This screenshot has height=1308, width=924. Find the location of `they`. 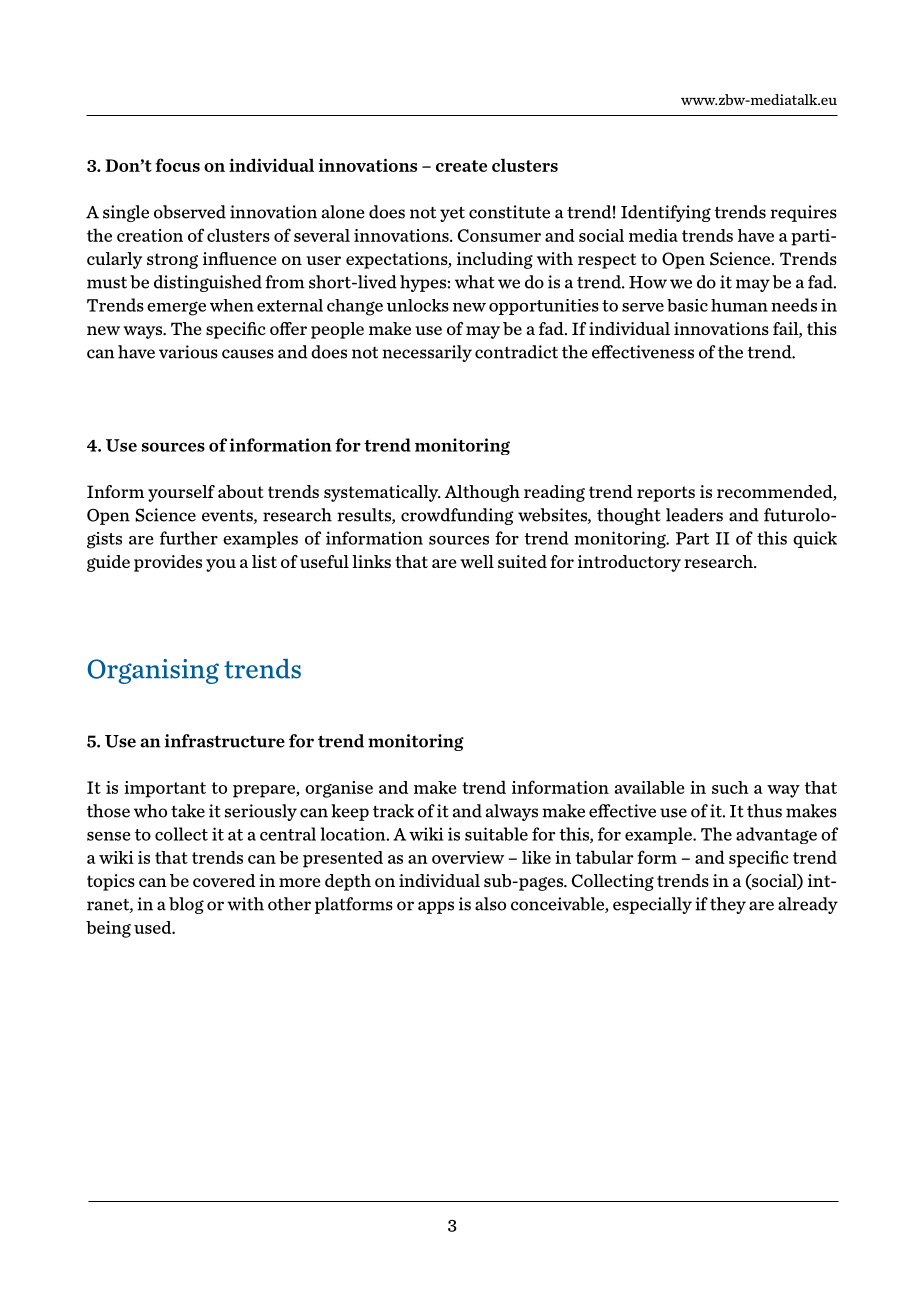

they is located at coordinates (728, 905).
